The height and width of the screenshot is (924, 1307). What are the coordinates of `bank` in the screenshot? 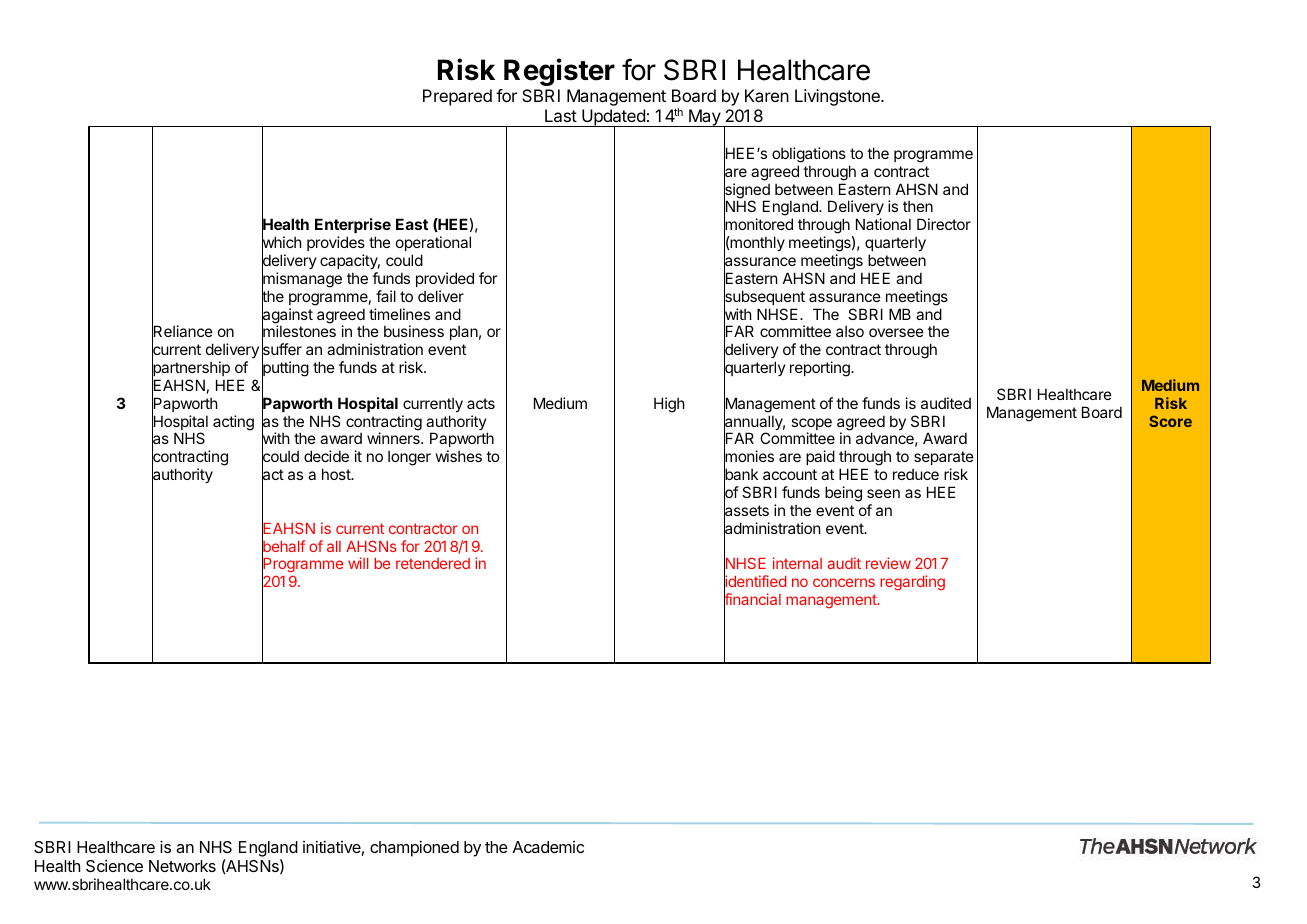 It's located at (741, 475).
